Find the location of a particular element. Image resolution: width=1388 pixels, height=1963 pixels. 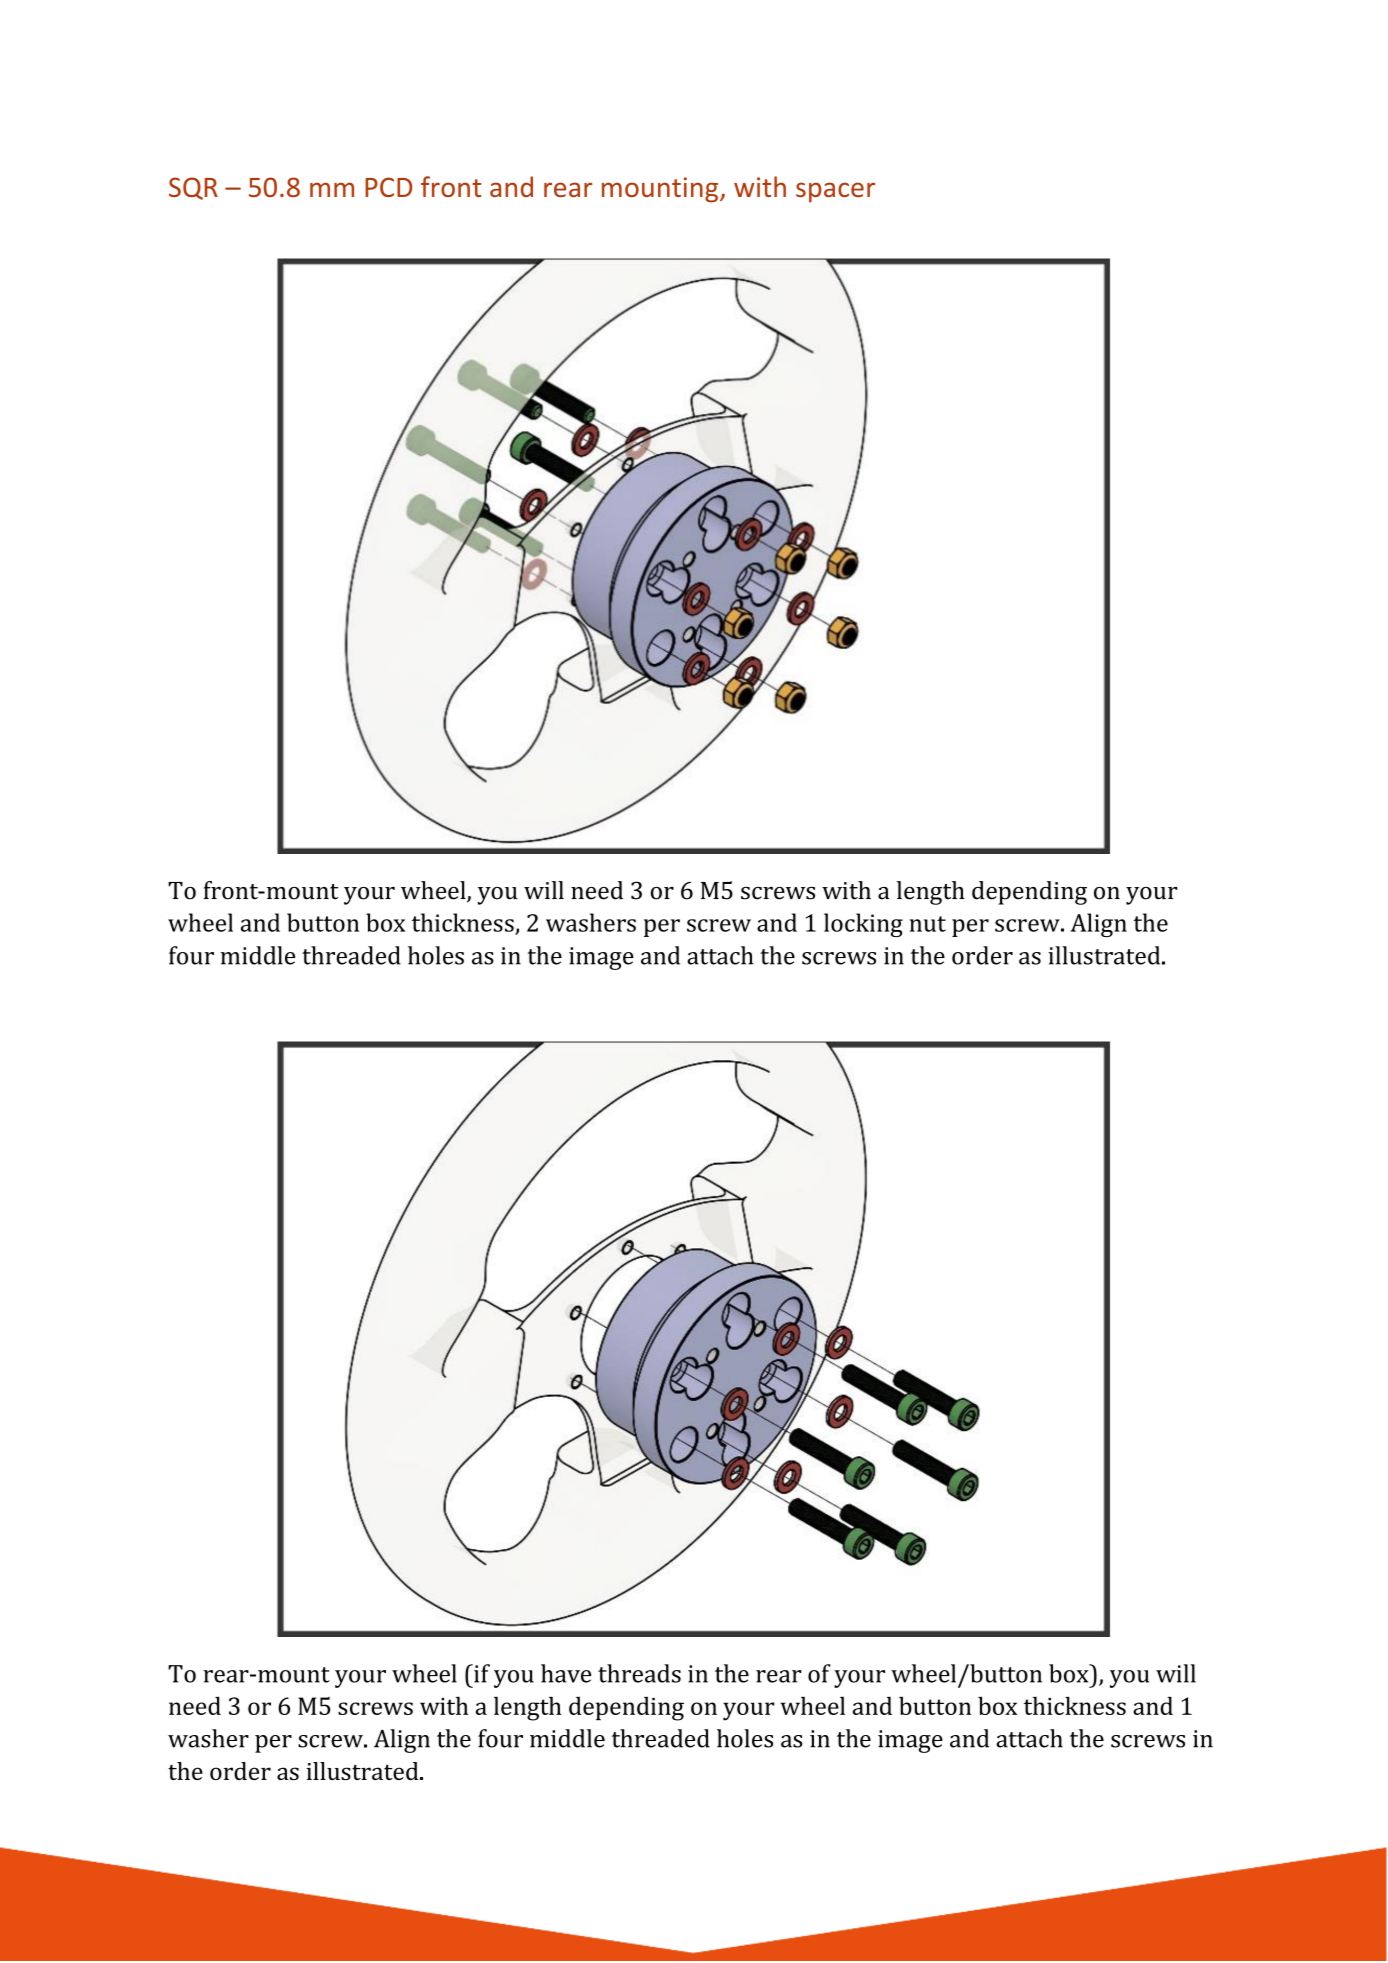

have is located at coordinates (566, 1673).
